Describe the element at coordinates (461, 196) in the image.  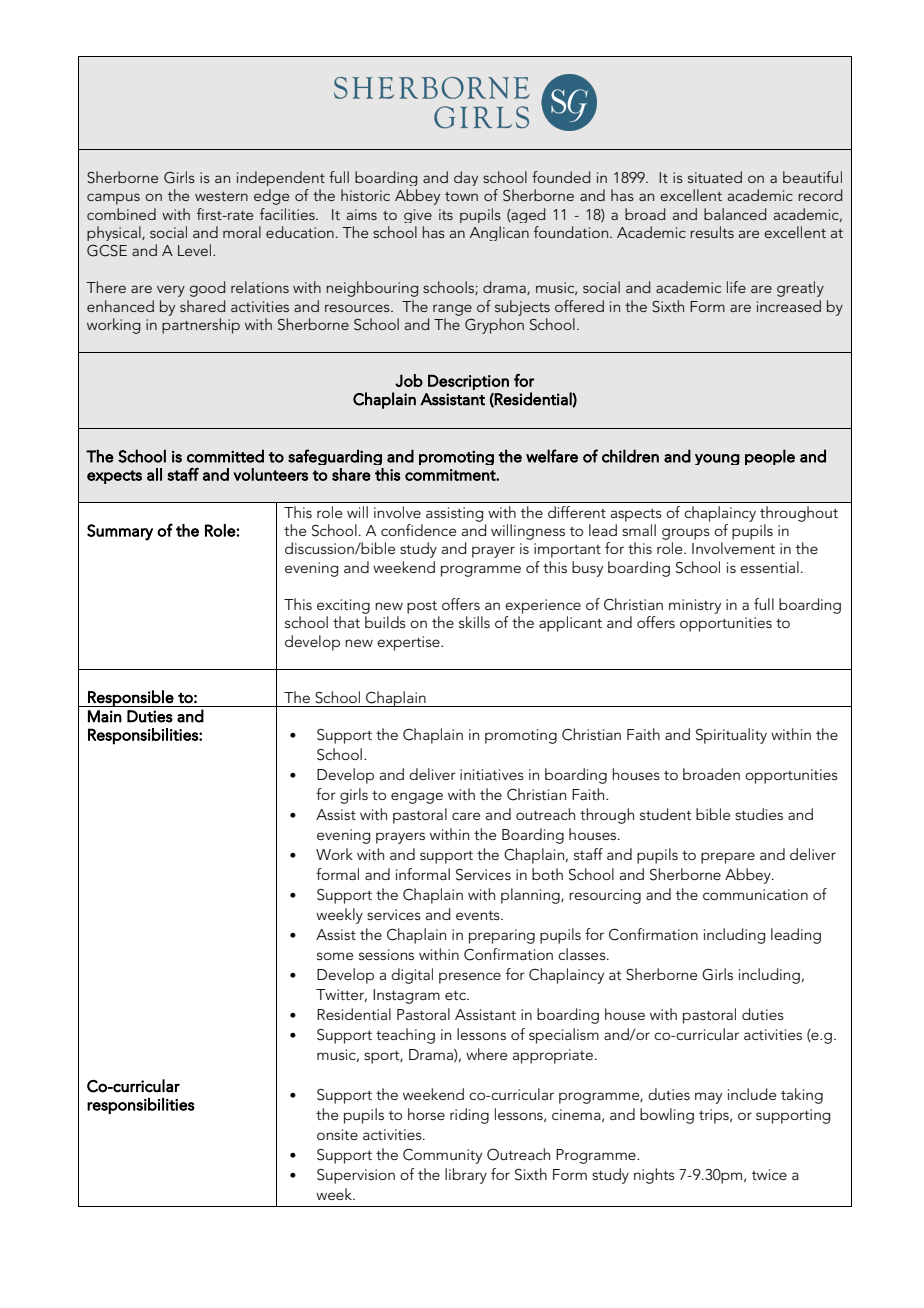
I see `town` at that location.
